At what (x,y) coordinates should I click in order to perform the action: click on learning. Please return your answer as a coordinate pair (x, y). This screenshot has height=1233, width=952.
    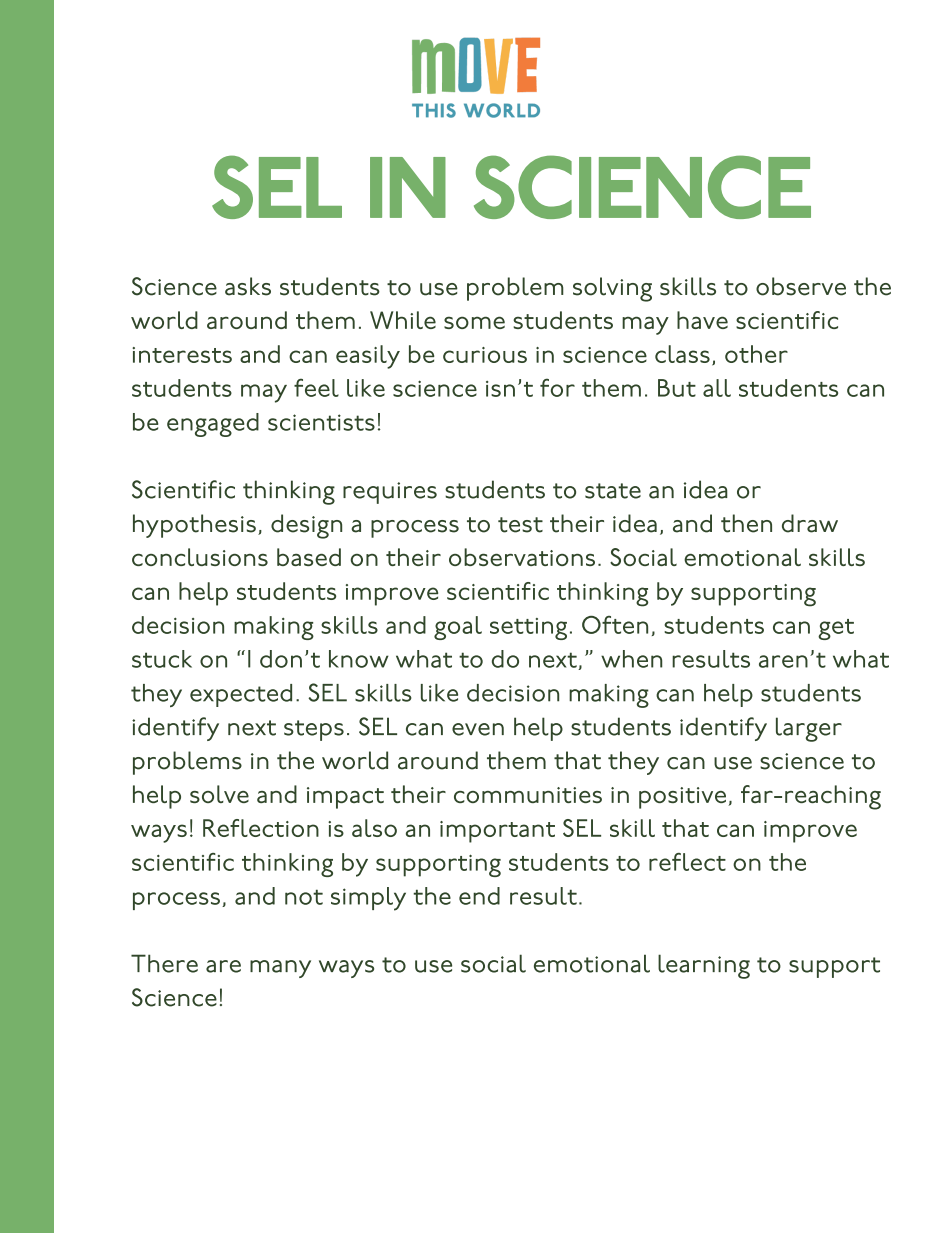
    Looking at the image, I should click on (704, 966).
